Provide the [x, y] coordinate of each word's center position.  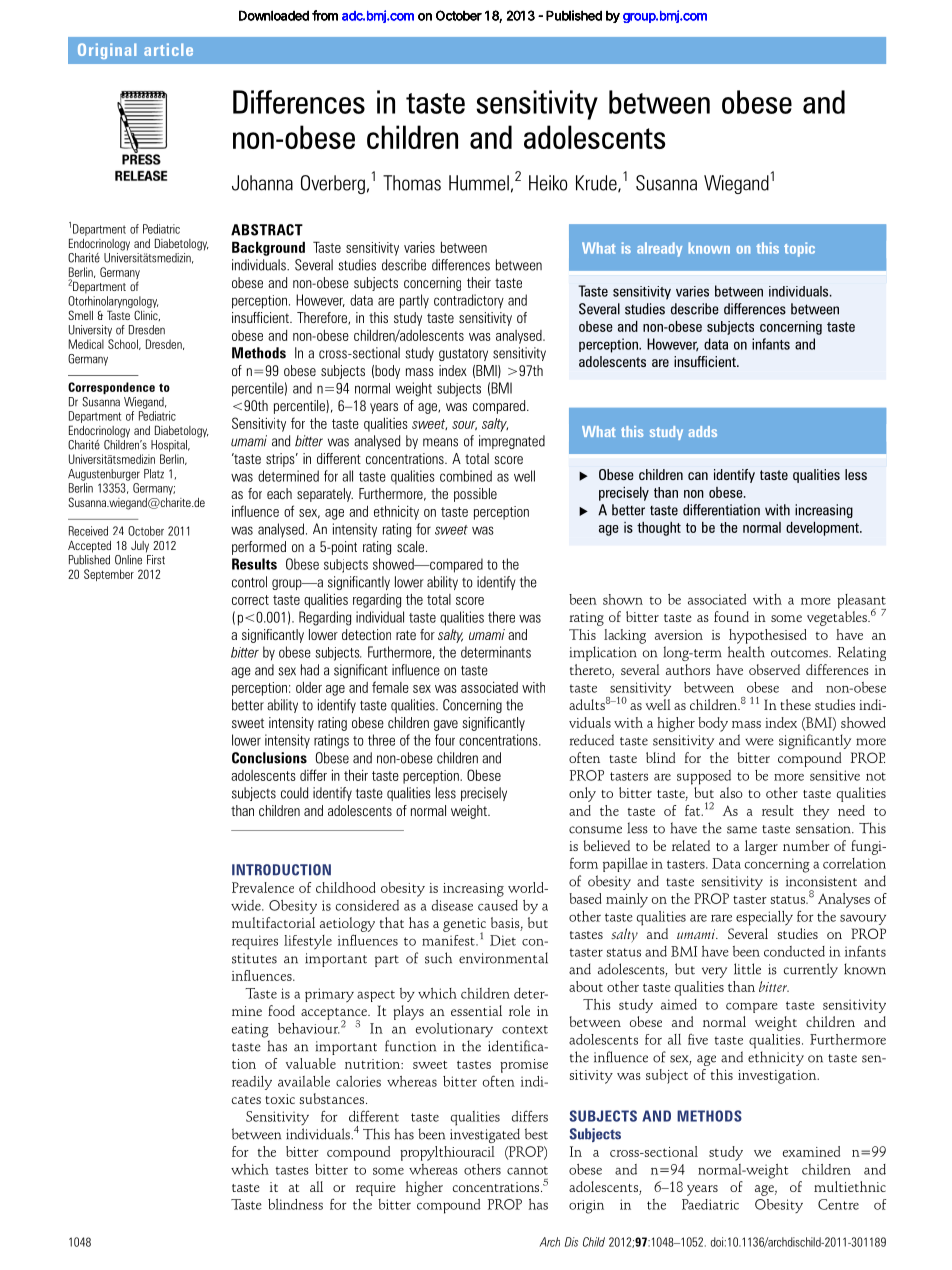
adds [702, 431]
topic [799, 249]
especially [764, 918]
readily [252, 1083]
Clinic [147, 315]
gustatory [463, 354]
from [325, 15]
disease [452, 905]
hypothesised [767, 636]
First [156, 560]
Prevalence [263, 887]
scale [410, 546]
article [168, 49]
